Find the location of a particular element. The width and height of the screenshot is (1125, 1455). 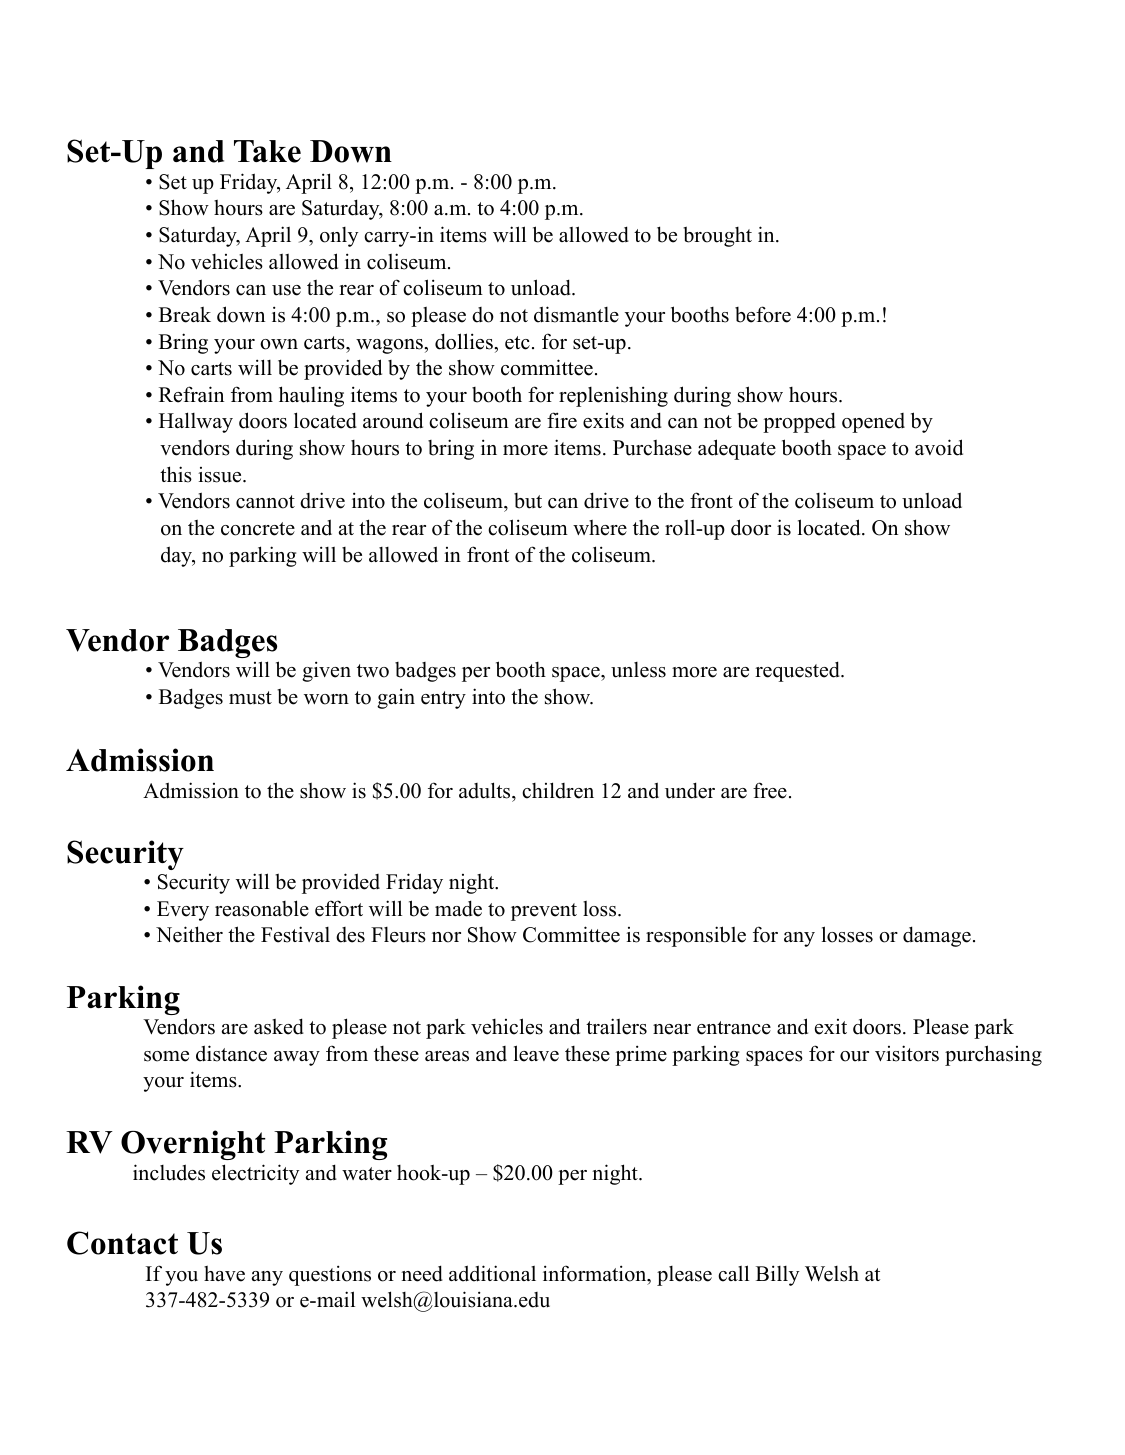

before is located at coordinates (763, 314).
